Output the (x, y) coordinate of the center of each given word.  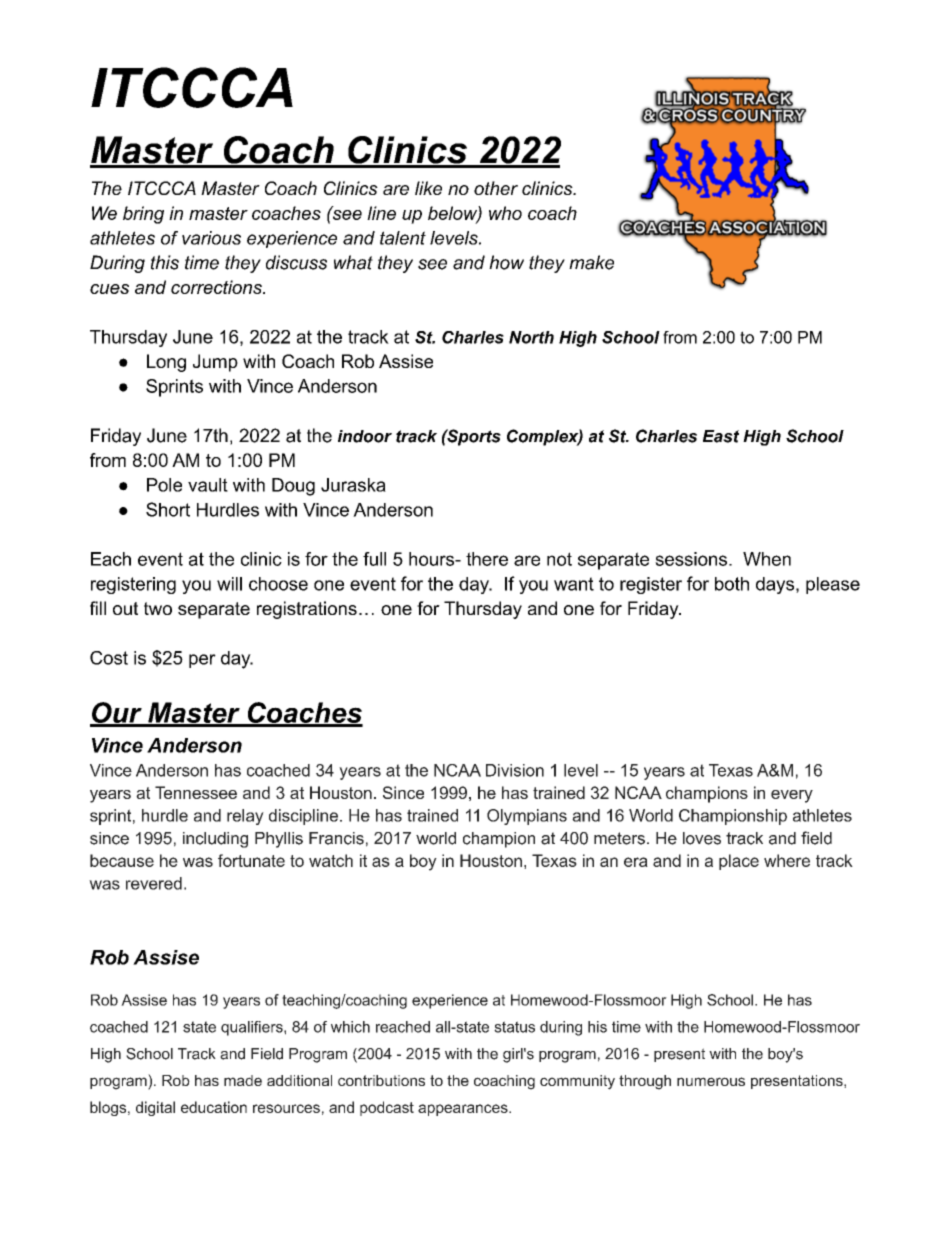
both (732, 584)
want (574, 584)
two (158, 608)
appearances (464, 1110)
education (214, 1107)
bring (143, 215)
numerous (711, 1081)
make (591, 262)
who (505, 213)
